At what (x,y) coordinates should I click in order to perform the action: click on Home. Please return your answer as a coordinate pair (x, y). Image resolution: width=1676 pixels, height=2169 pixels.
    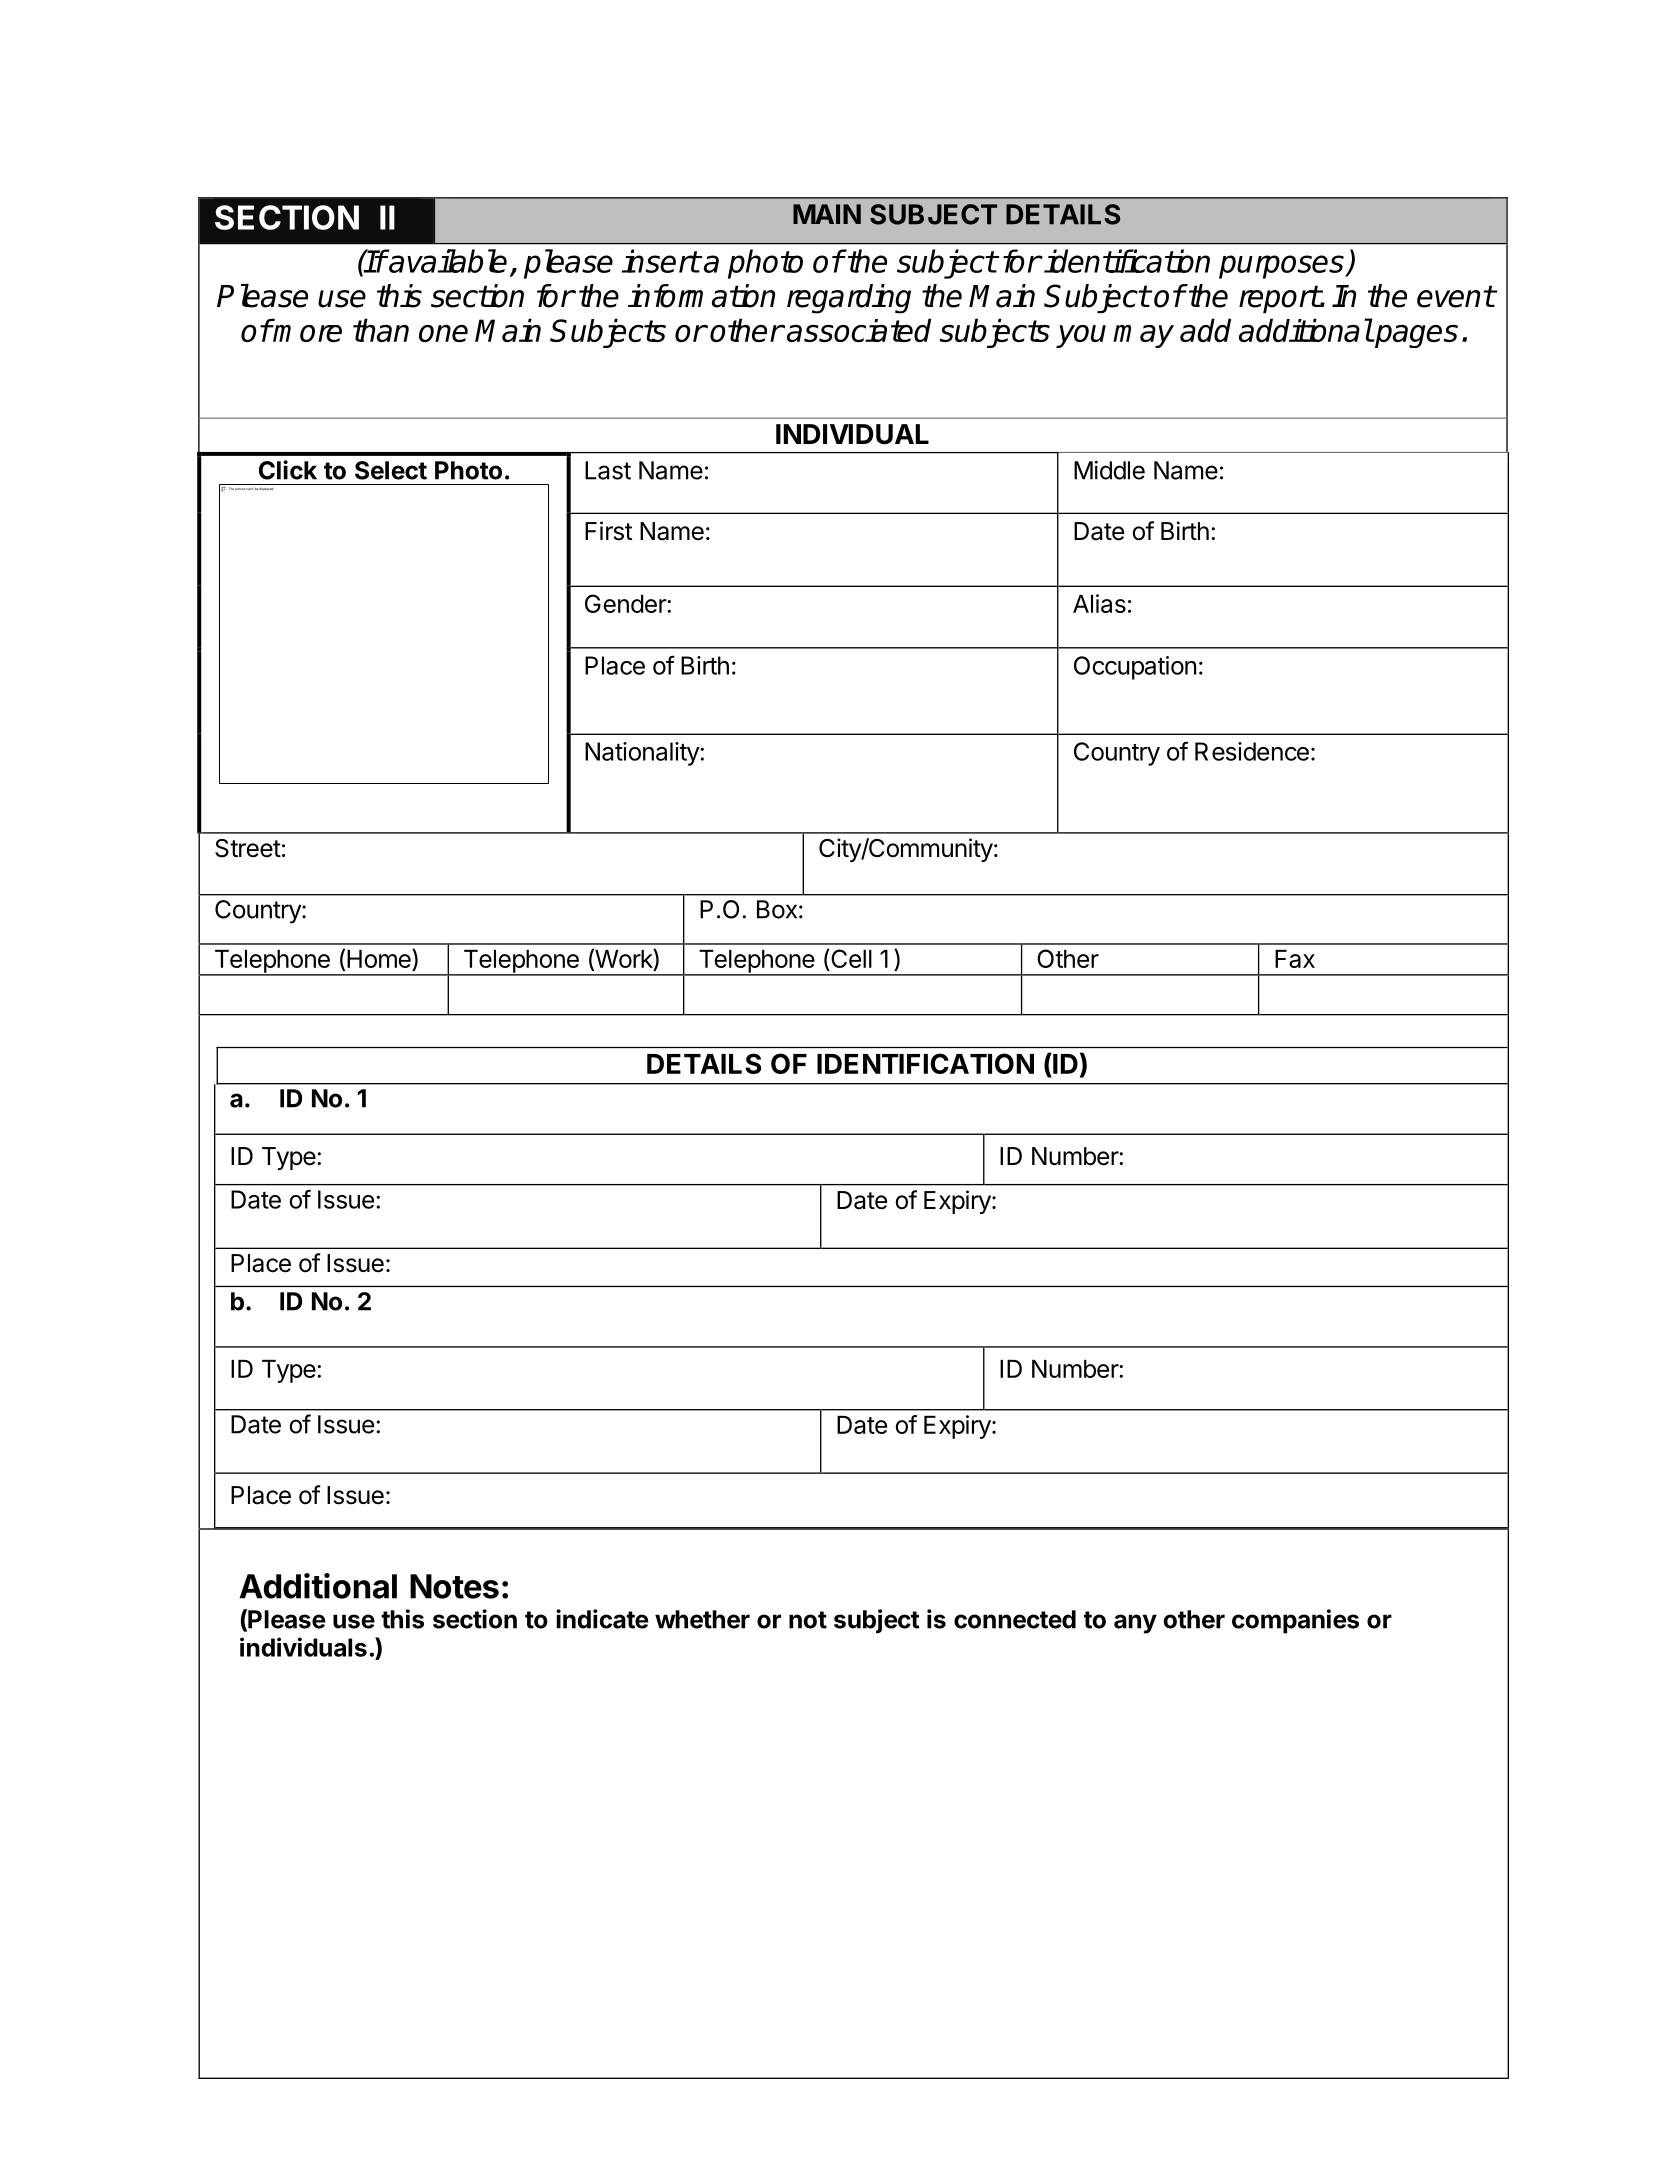
    Looking at the image, I should click on (380, 958).
